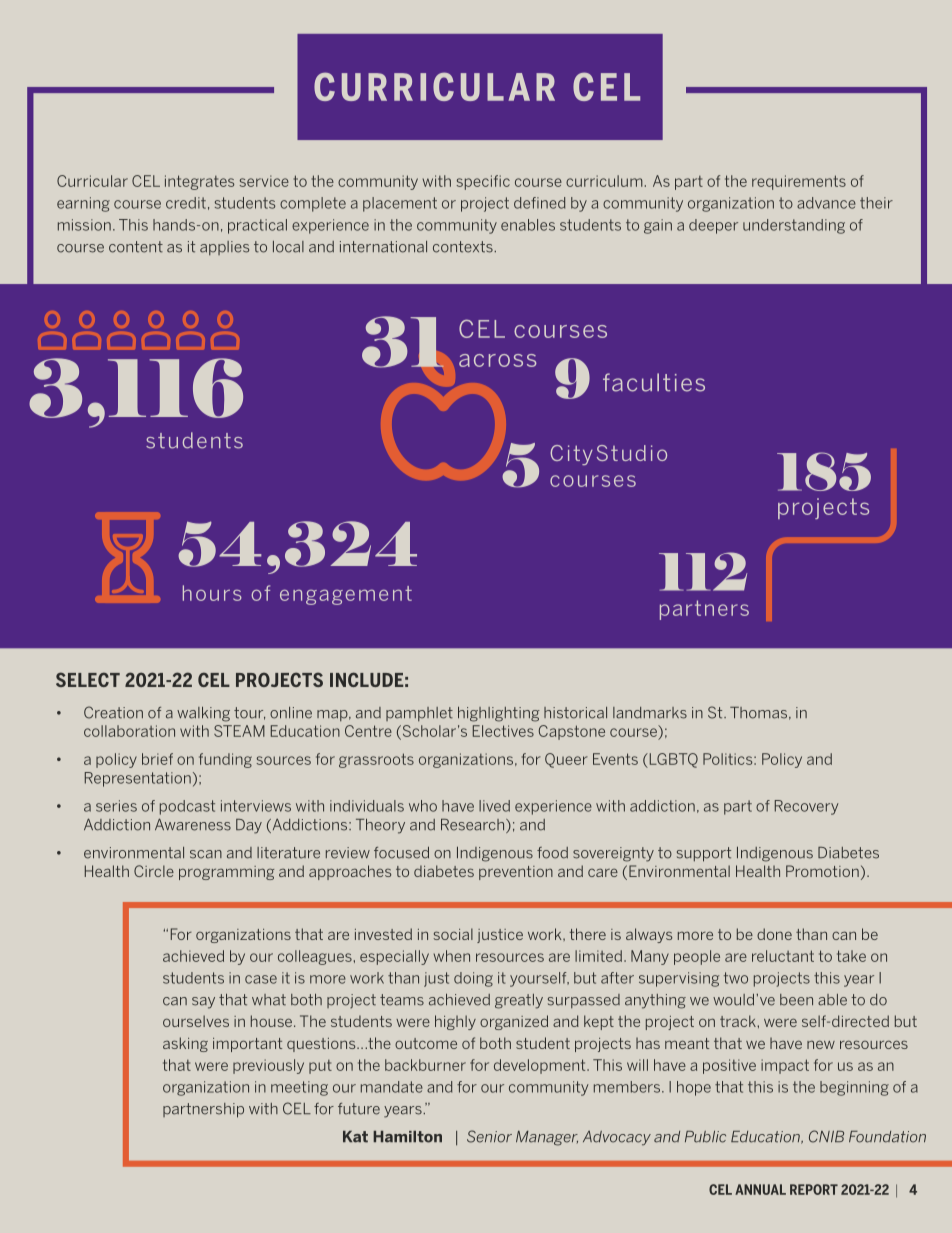 This screenshot has height=1233, width=952. Describe the element at coordinates (186, 203) in the screenshot. I see `credit` at that location.
